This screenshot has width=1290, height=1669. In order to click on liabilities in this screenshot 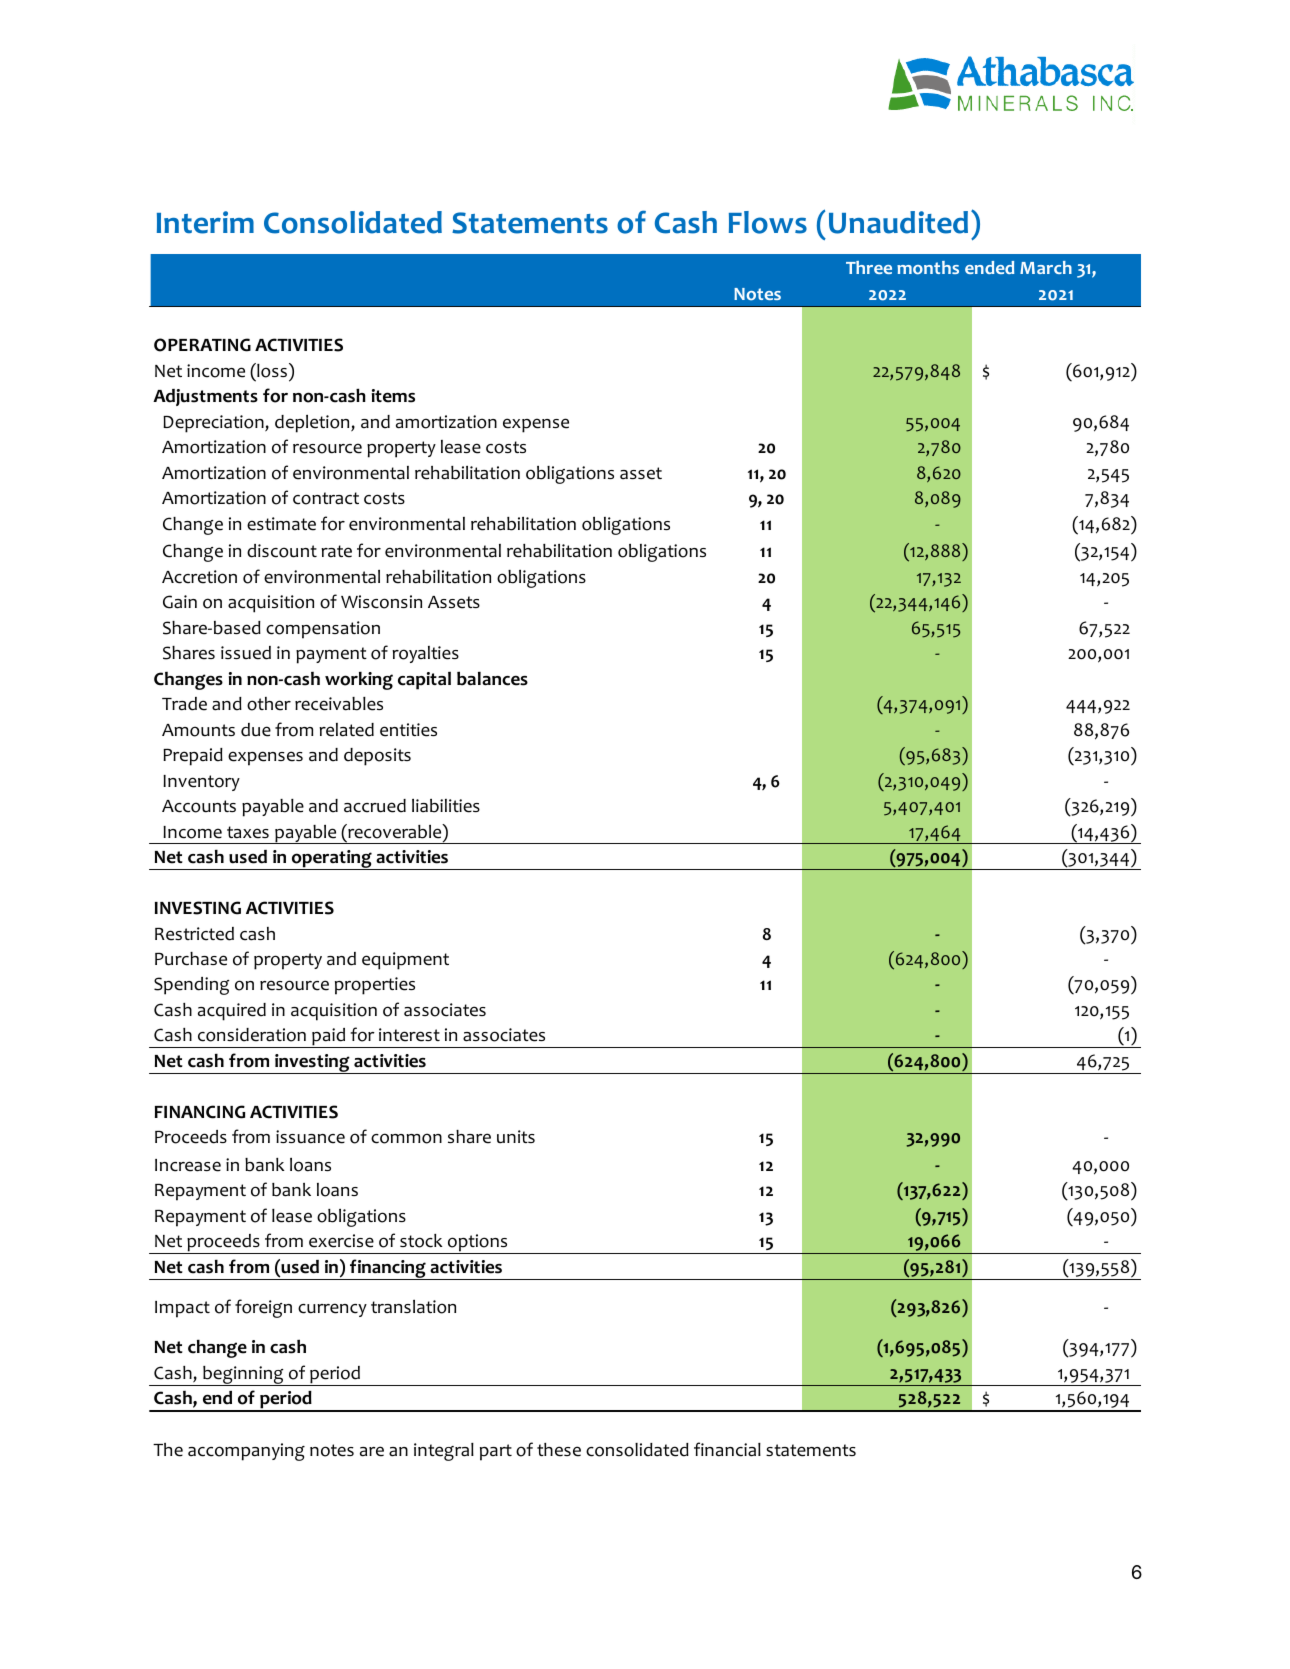, I will do `click(446, 806)`.
